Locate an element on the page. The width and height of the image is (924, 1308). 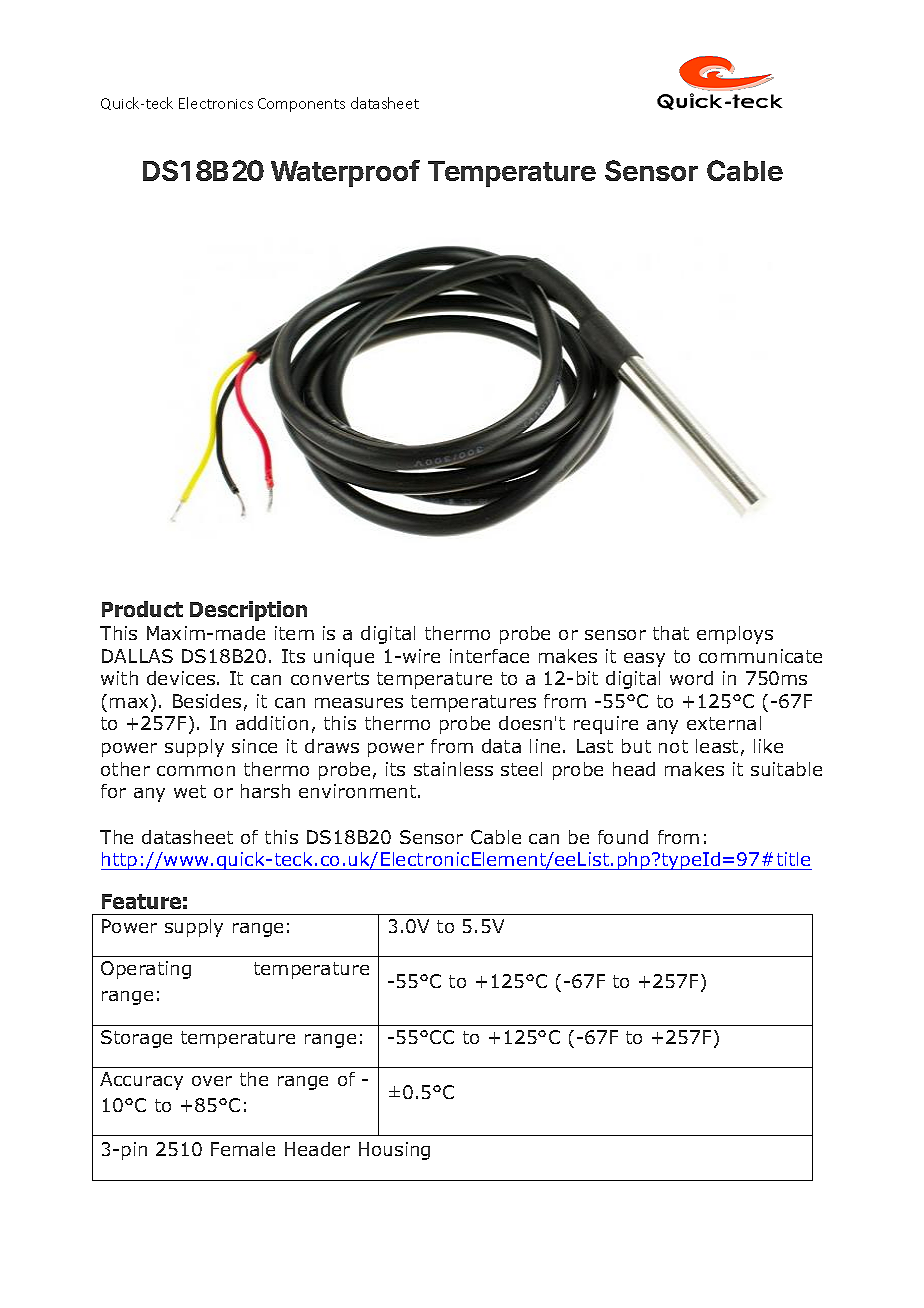
over is located at coordinates (212, 1081).
